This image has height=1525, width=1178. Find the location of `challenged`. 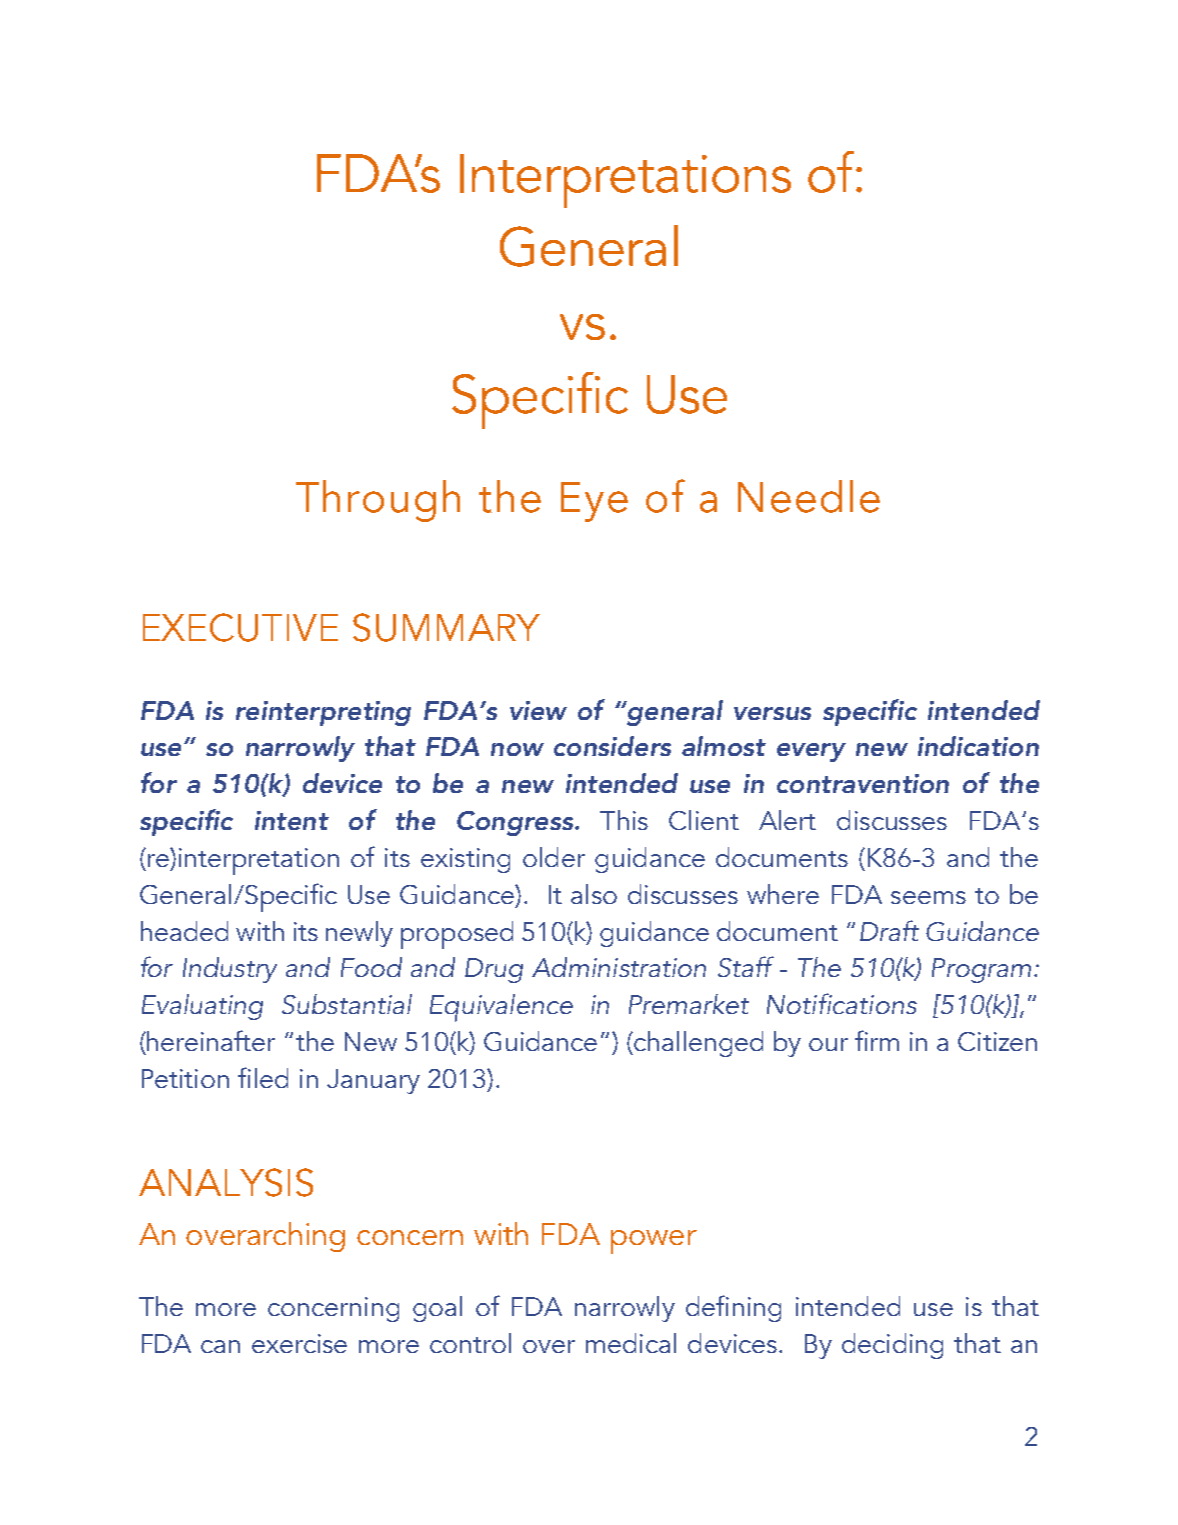

challenged is located at coordinates (697, 1044).
